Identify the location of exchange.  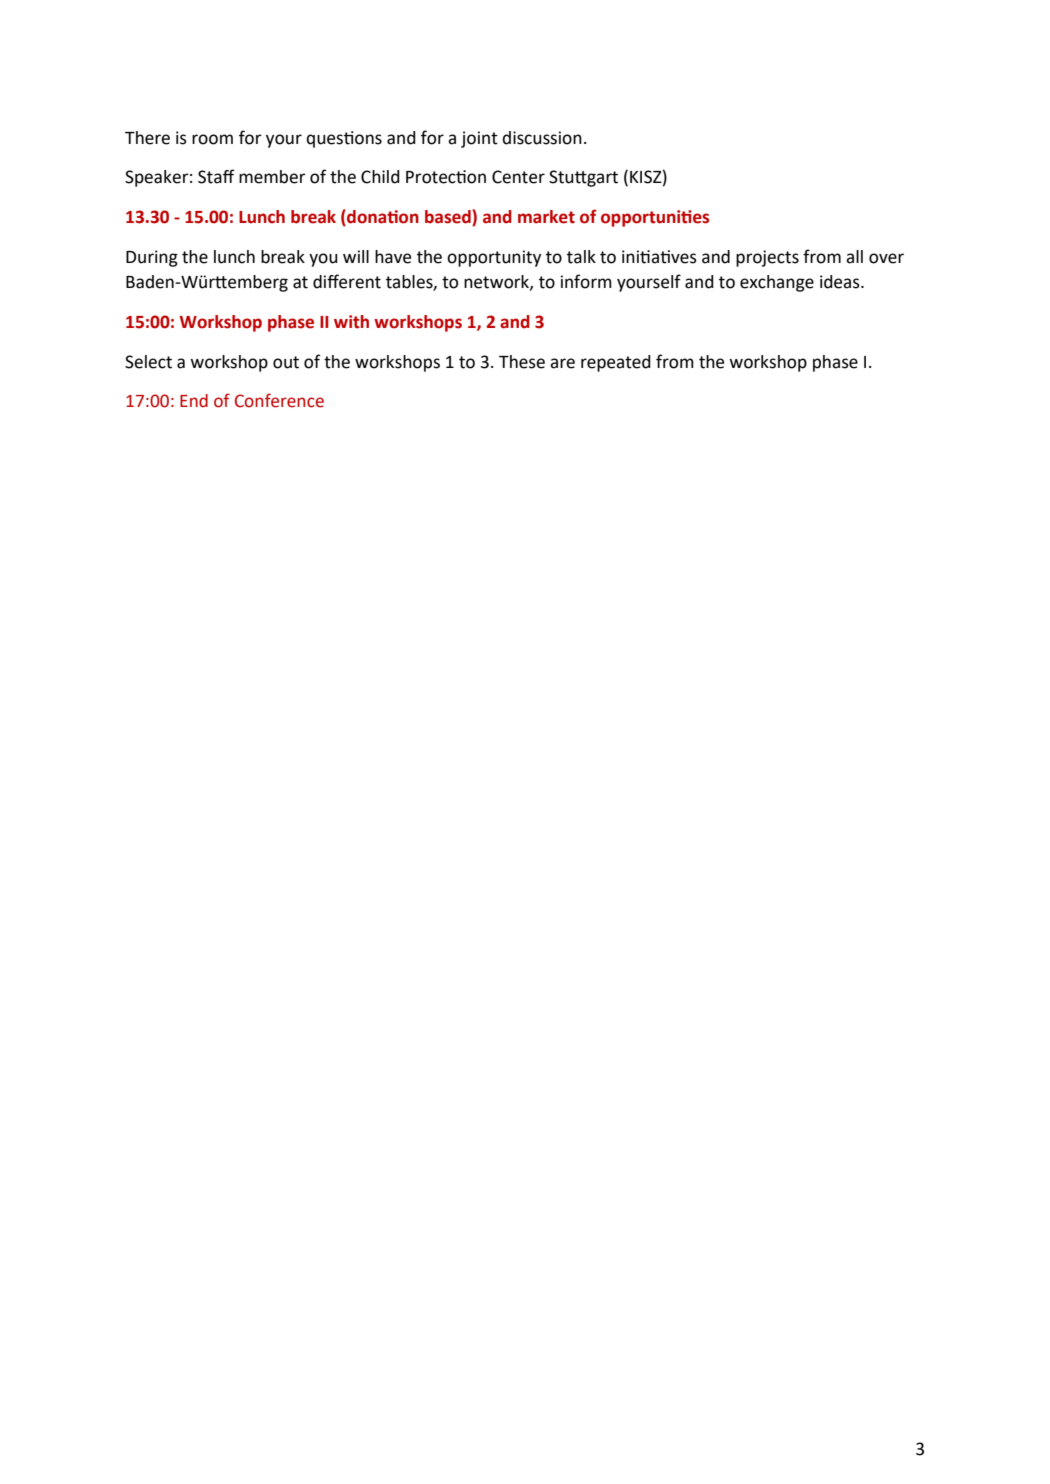
(777, 283).
